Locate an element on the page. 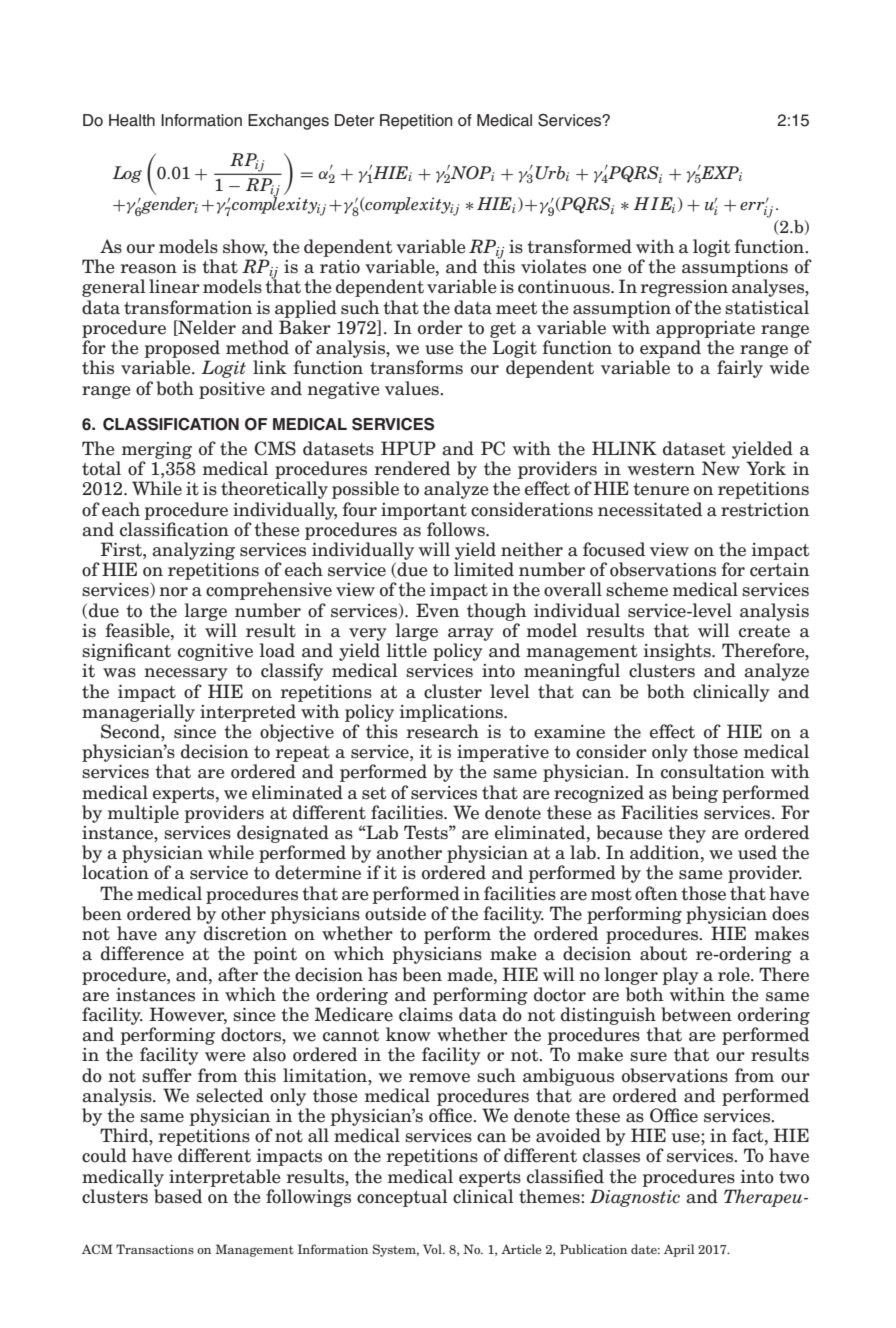  implications is located at coordinates (452, 713).
